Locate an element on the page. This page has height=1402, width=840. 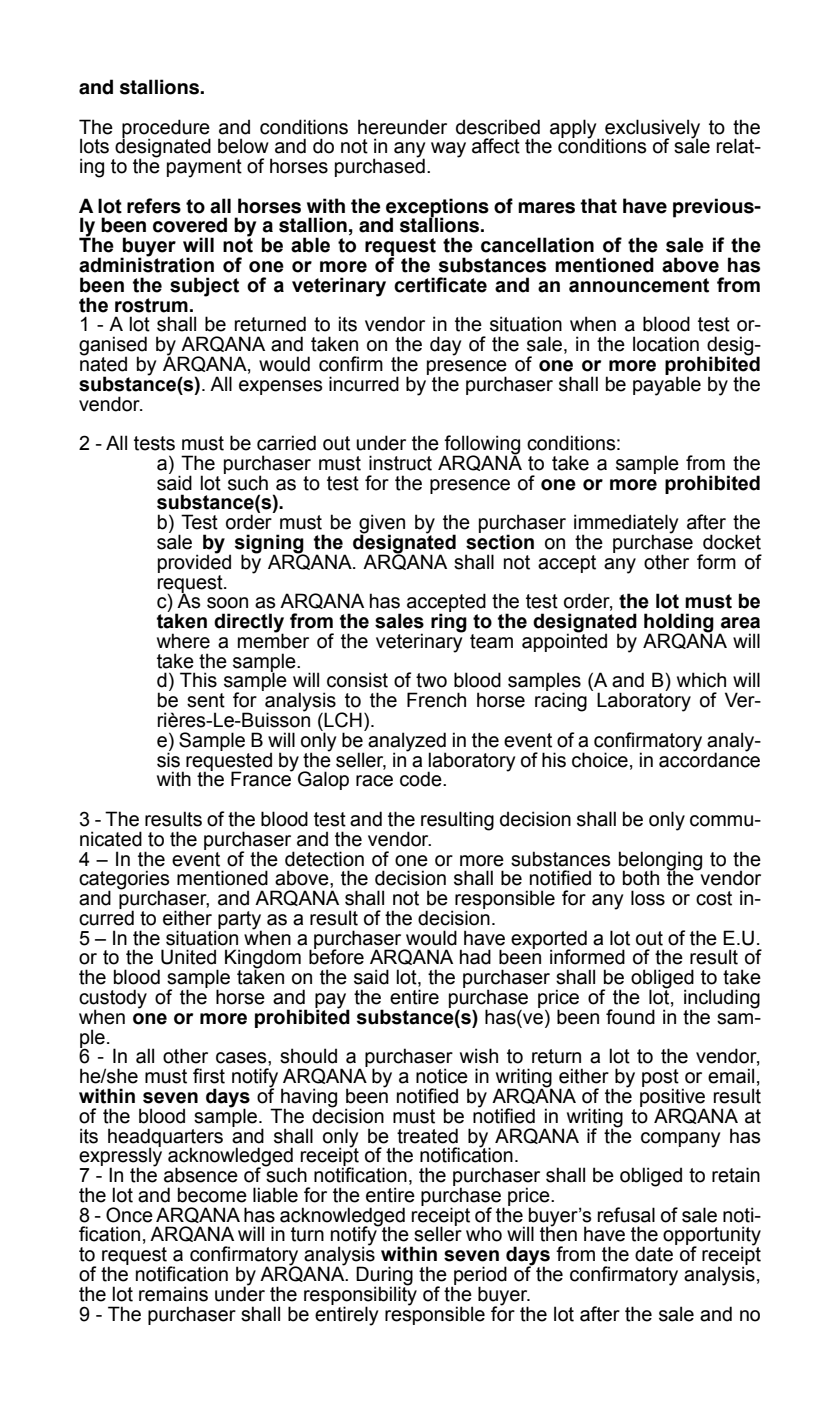
remains is located at coordinates (173, 1294).
